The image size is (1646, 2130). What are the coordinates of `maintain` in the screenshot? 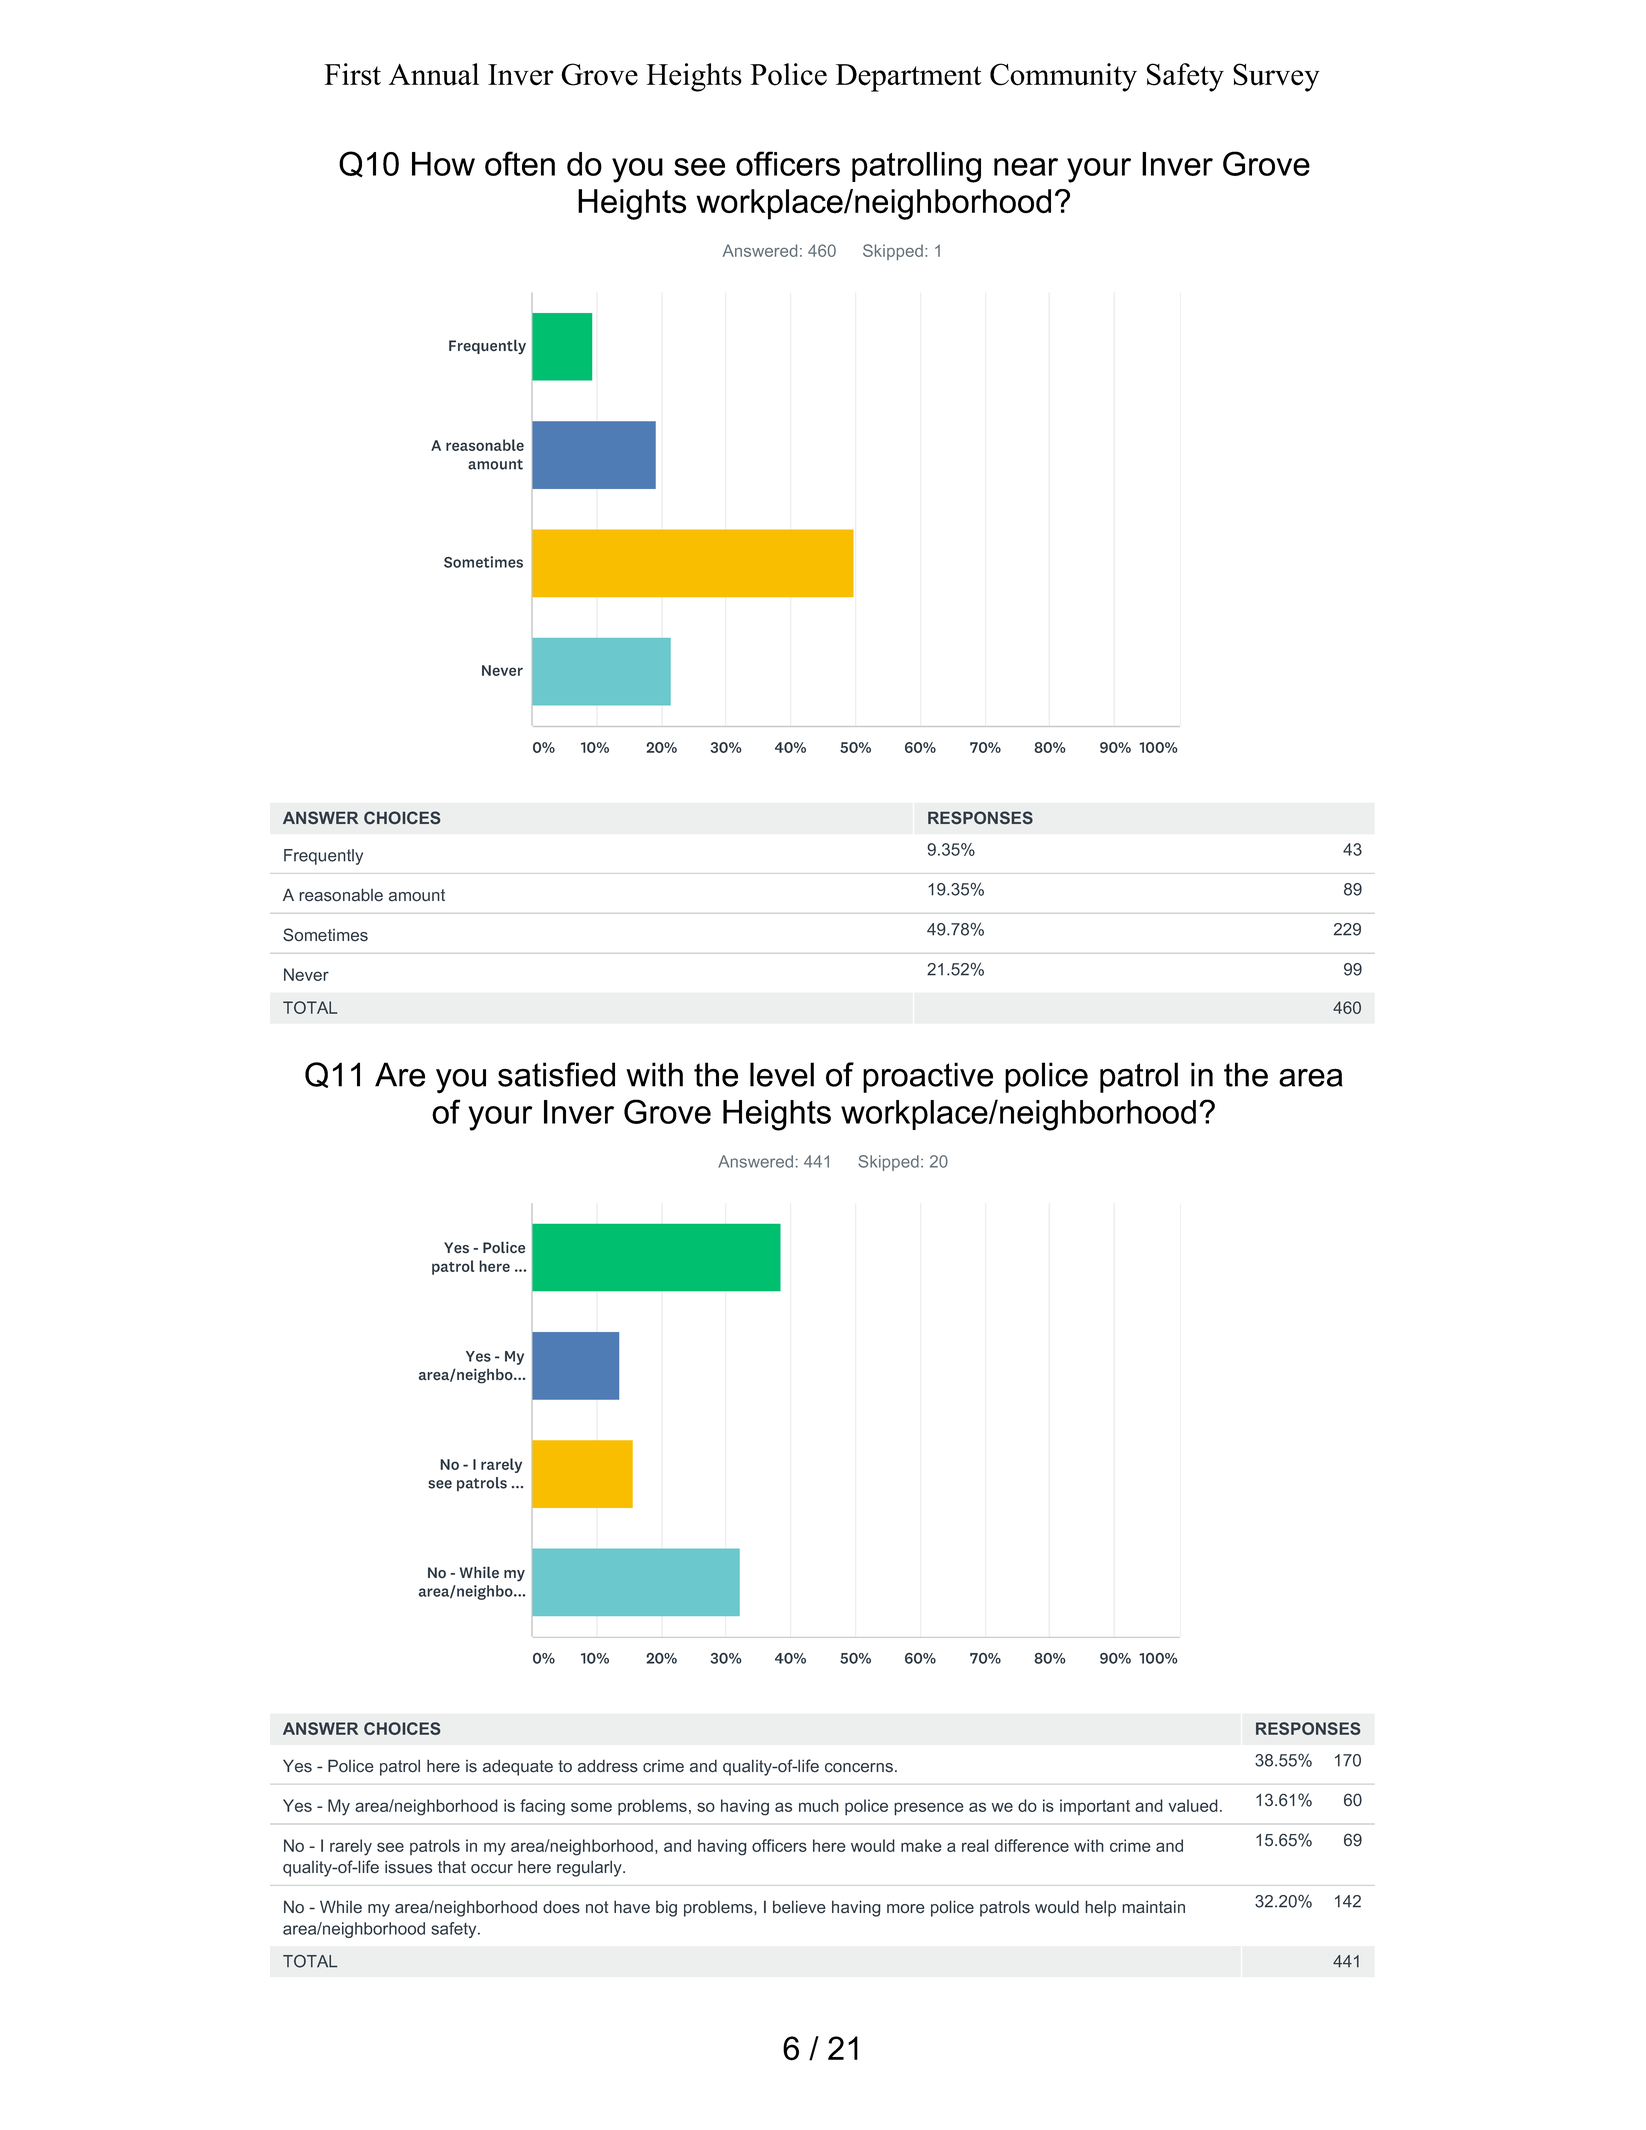 It's located at (1153, 1907).
